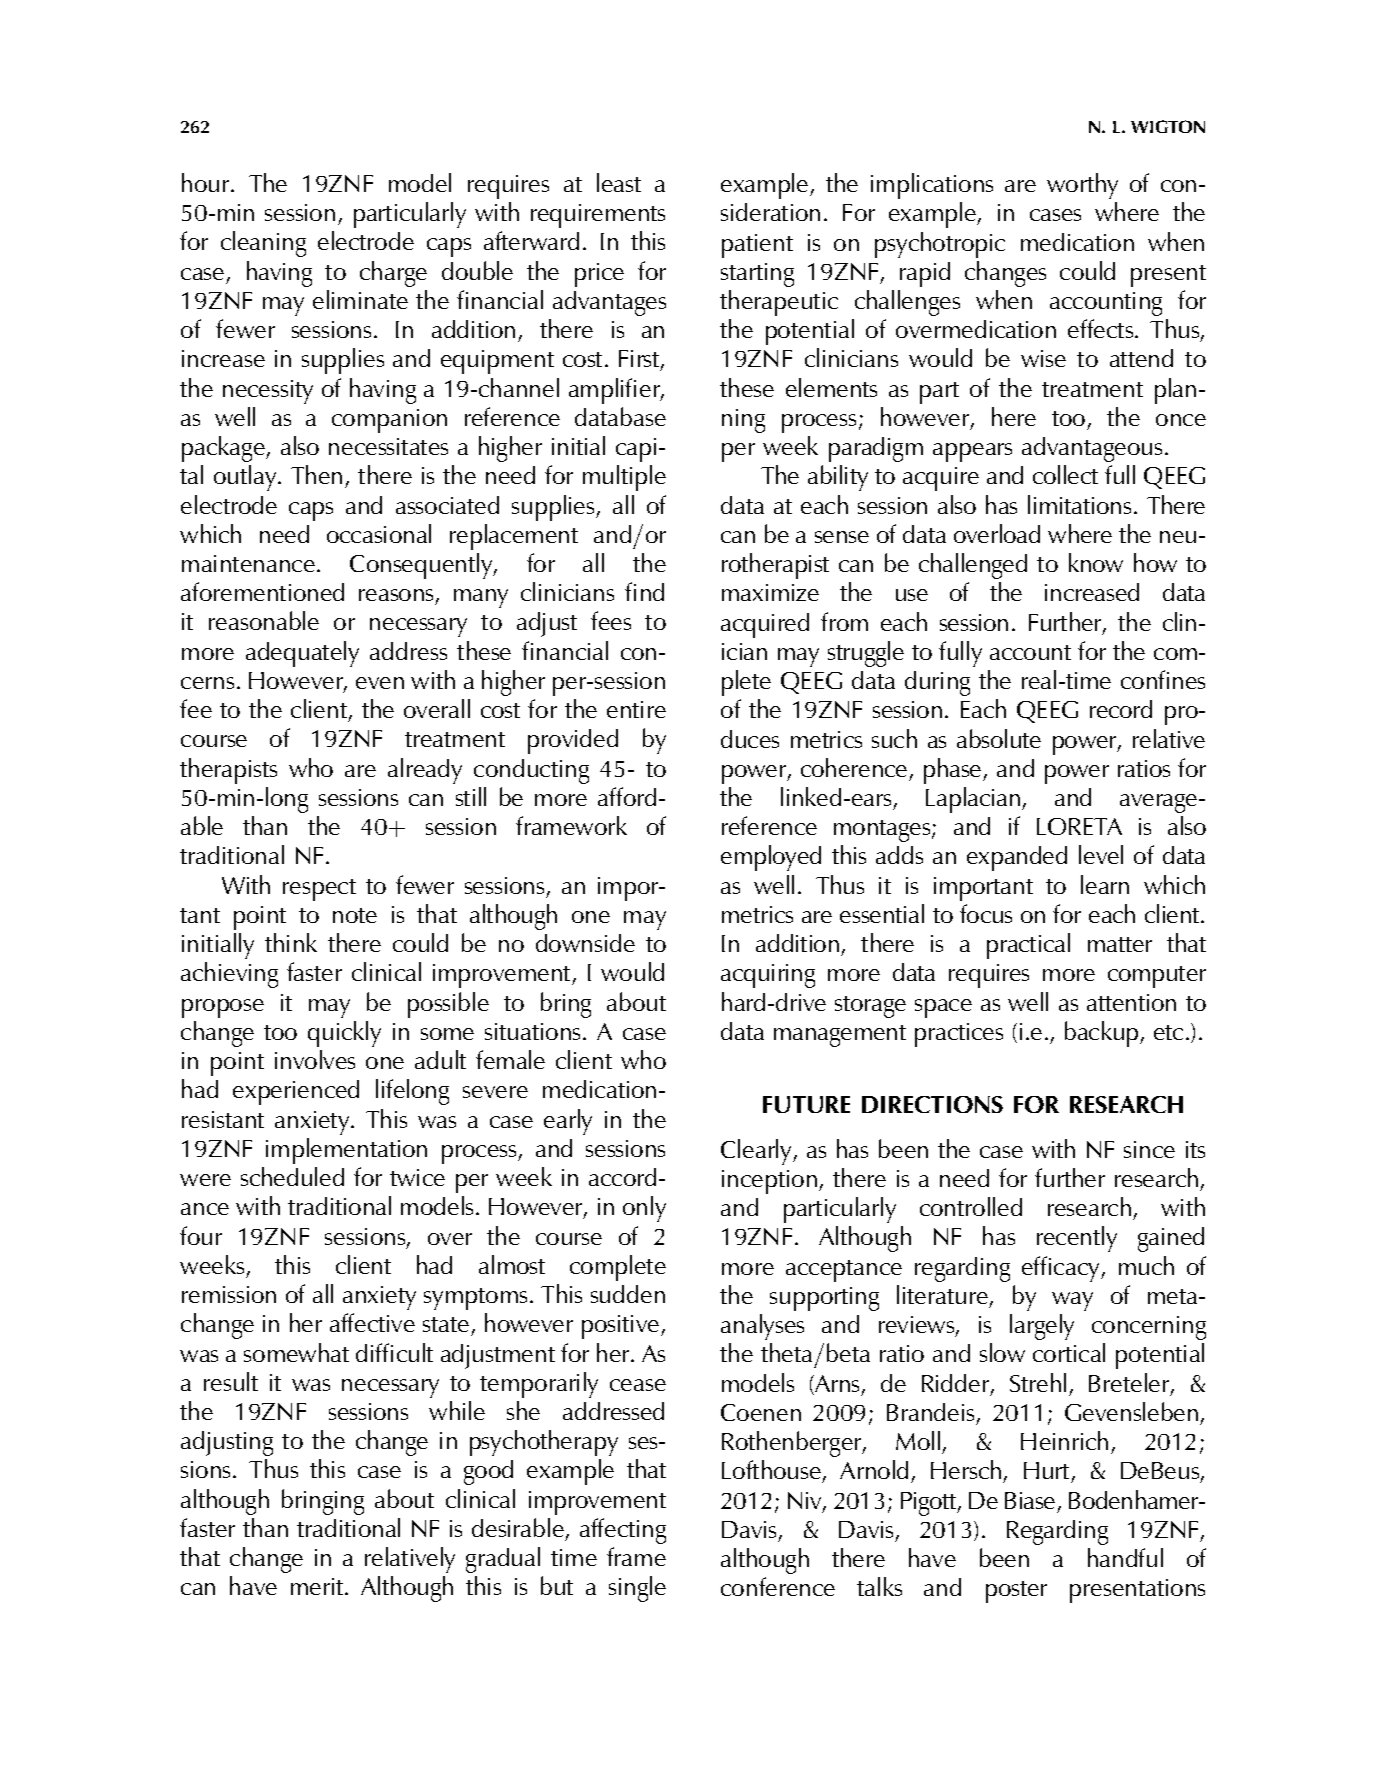 The width and height of the document is (1382, 1788). Describe the element at coordinates (1082, 186) in the document. I see `worthy` at that location.
